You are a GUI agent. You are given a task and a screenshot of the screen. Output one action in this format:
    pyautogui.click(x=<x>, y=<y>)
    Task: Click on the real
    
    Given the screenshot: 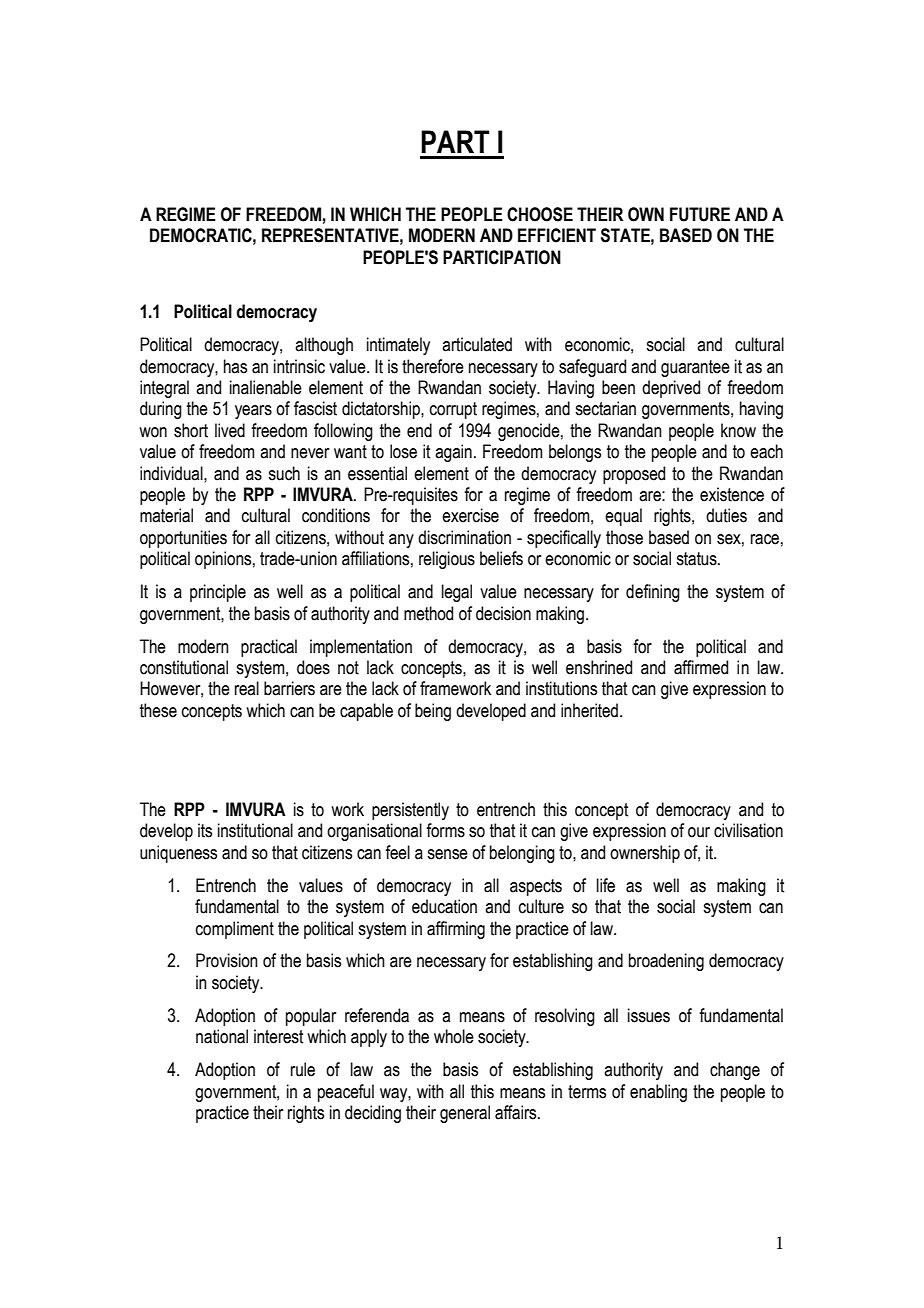 What is the action you would take?
    pyautogui.click(x=247, y=688)
